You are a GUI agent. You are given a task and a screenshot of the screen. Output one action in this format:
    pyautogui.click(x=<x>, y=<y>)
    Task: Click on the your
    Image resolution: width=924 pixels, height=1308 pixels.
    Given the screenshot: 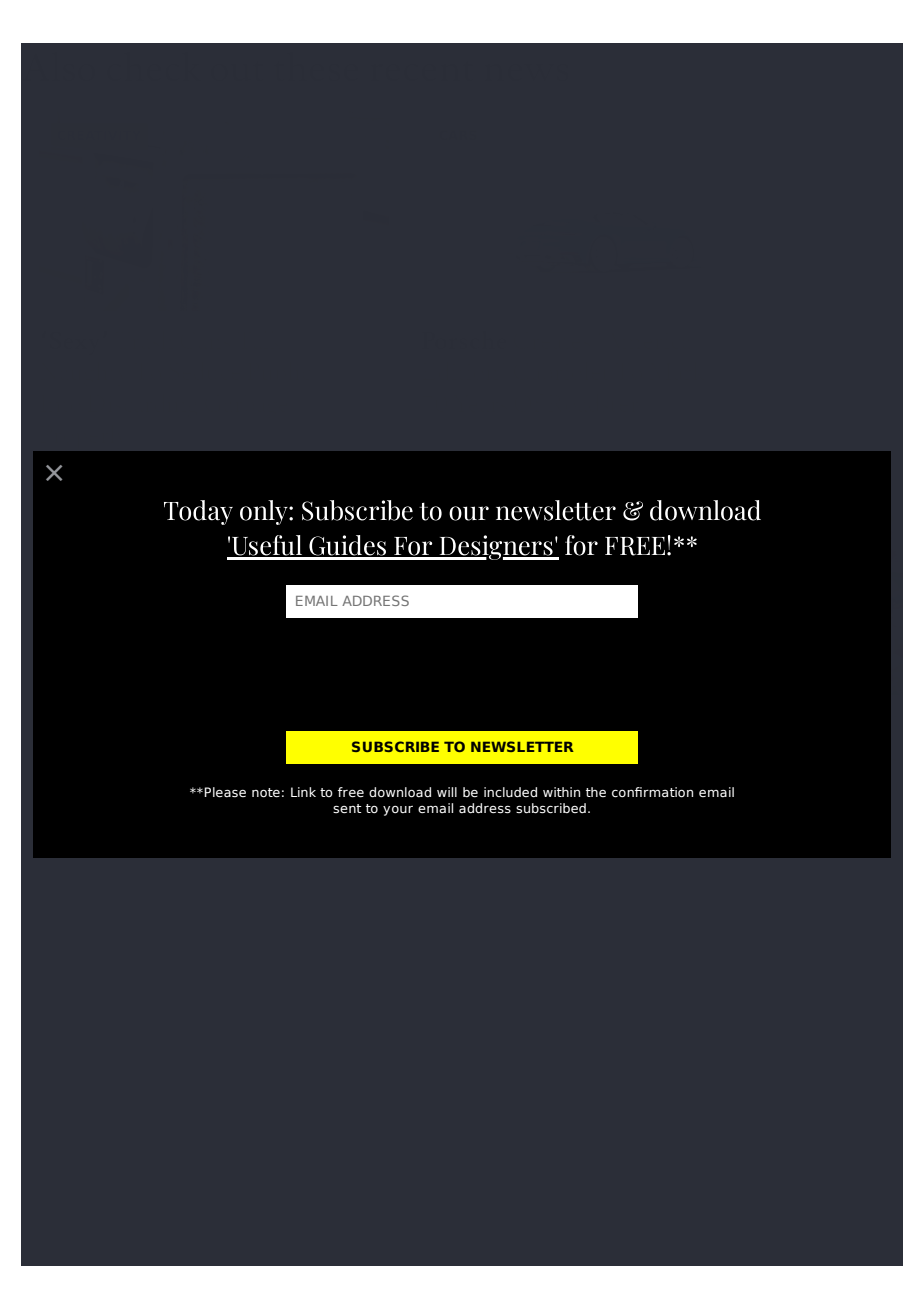 What is the action you would take?
    pyautogui.click(x=398, y=811)
